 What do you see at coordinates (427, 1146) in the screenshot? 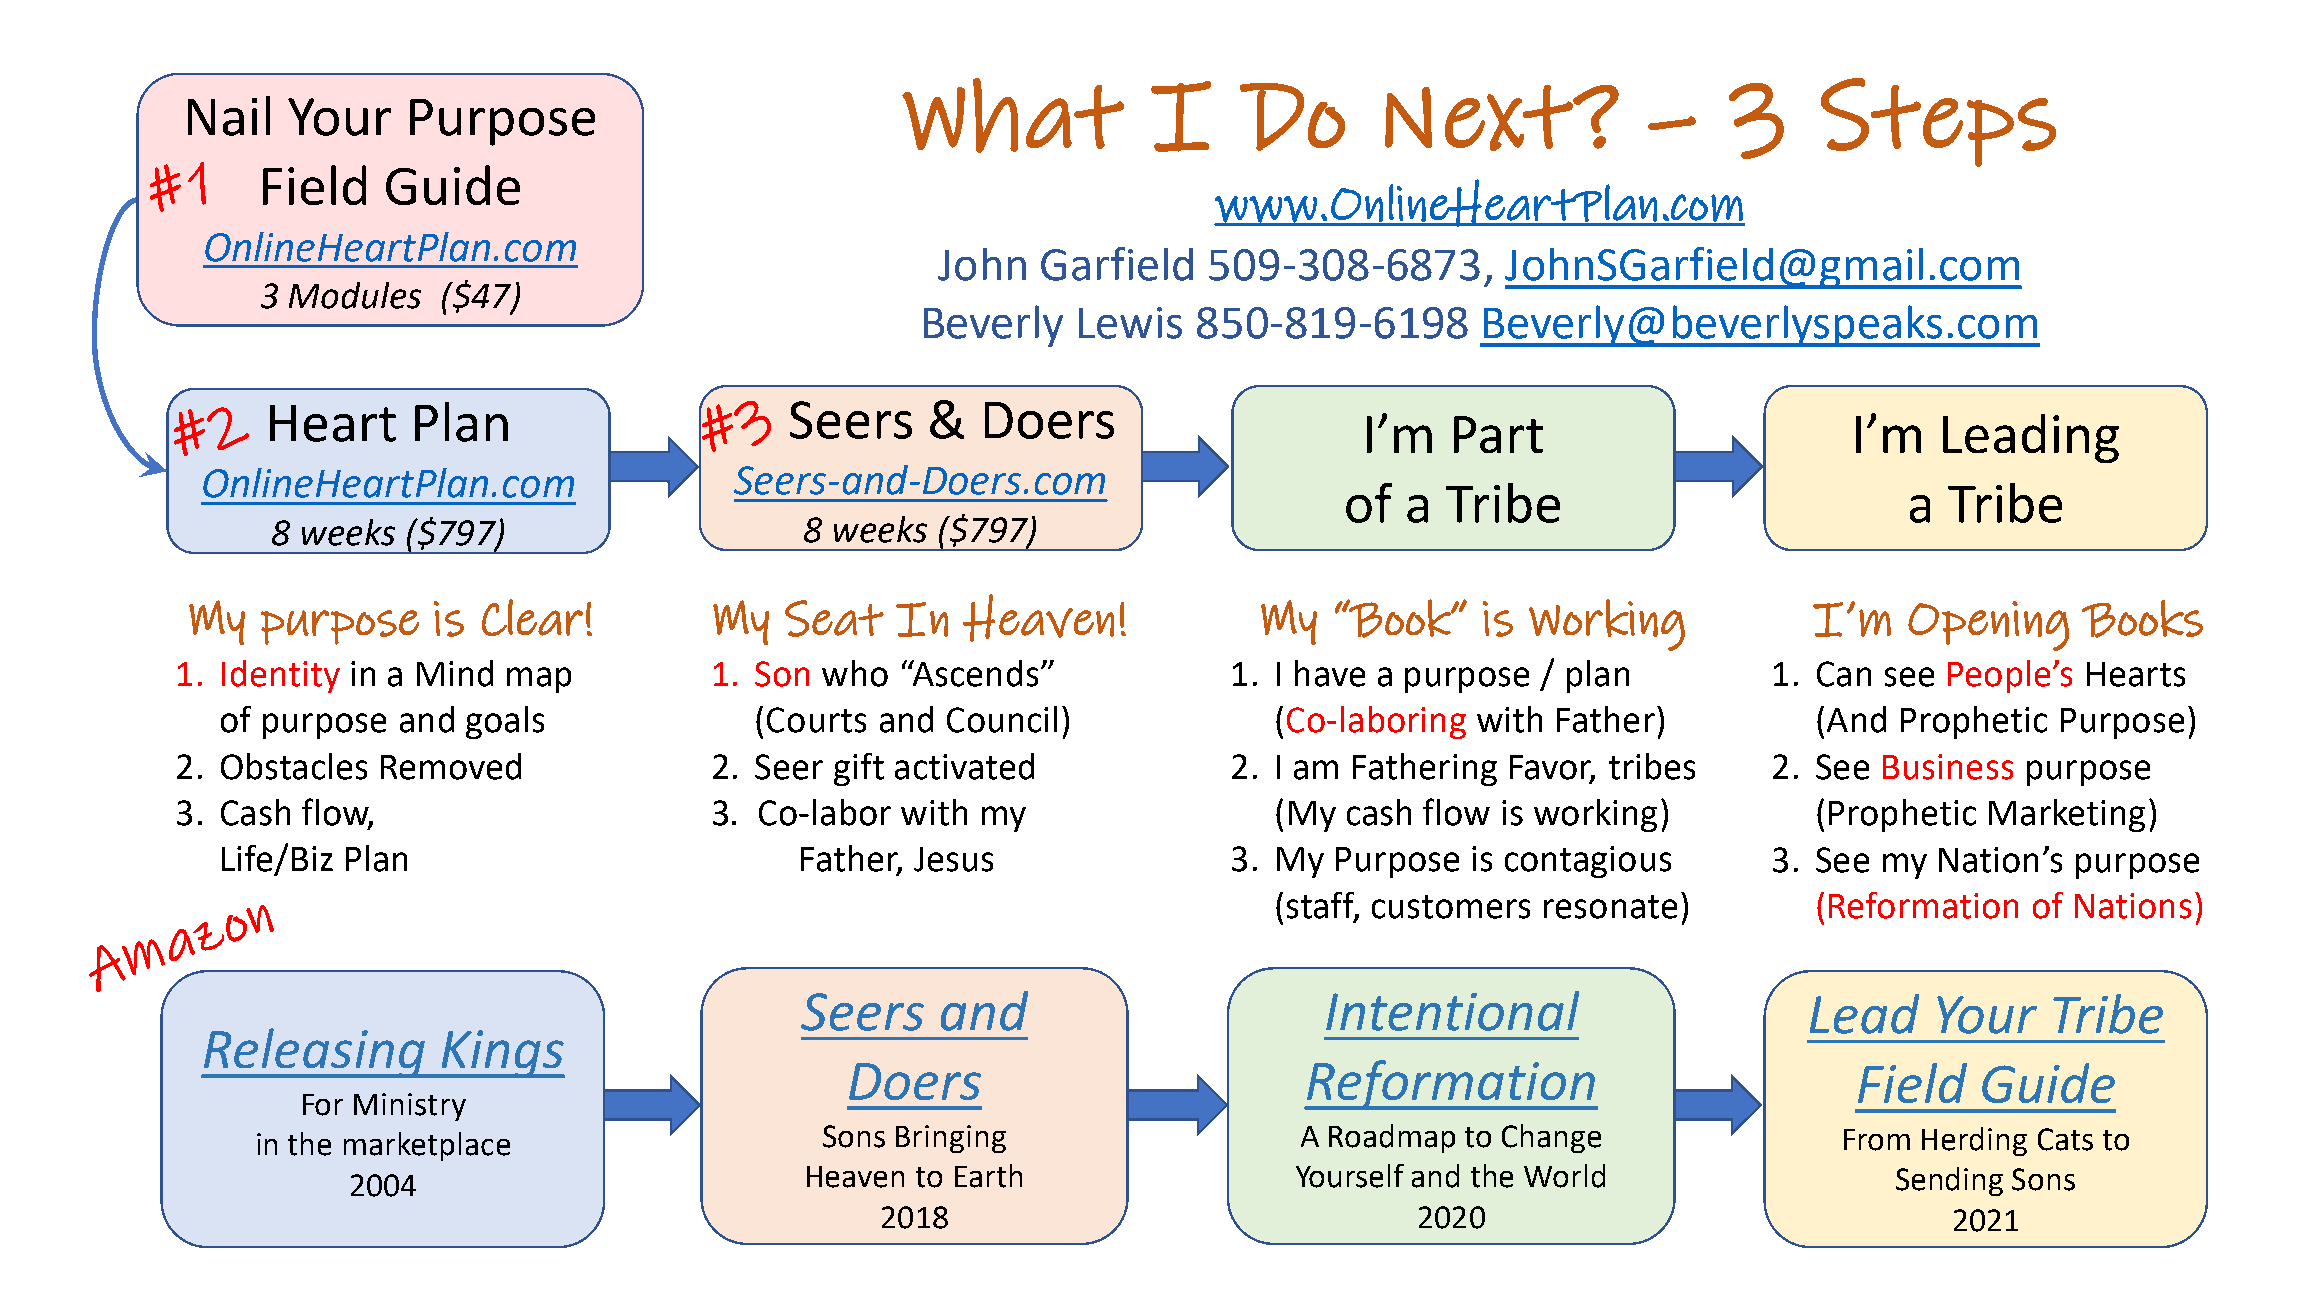
I see `marketplace` at bounding box center [427, 1146].
